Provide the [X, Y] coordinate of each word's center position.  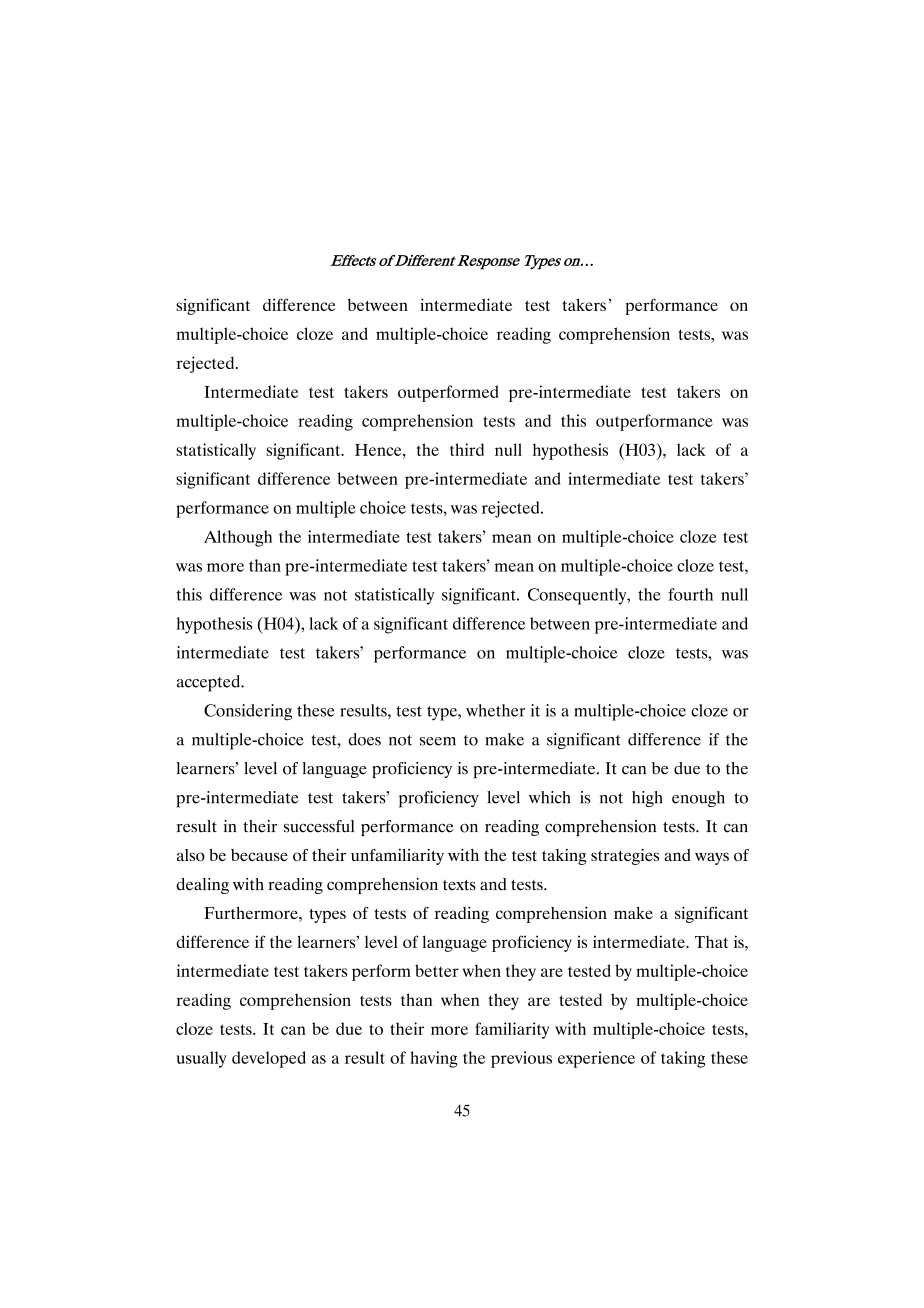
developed [269, 1059]
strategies [625, 856]
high [647, 799]
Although [238, 538]
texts [459, 885]
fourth [690, 594]
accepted [209, 683]
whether [495, 710]
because [259, 855]
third [467, 449]
